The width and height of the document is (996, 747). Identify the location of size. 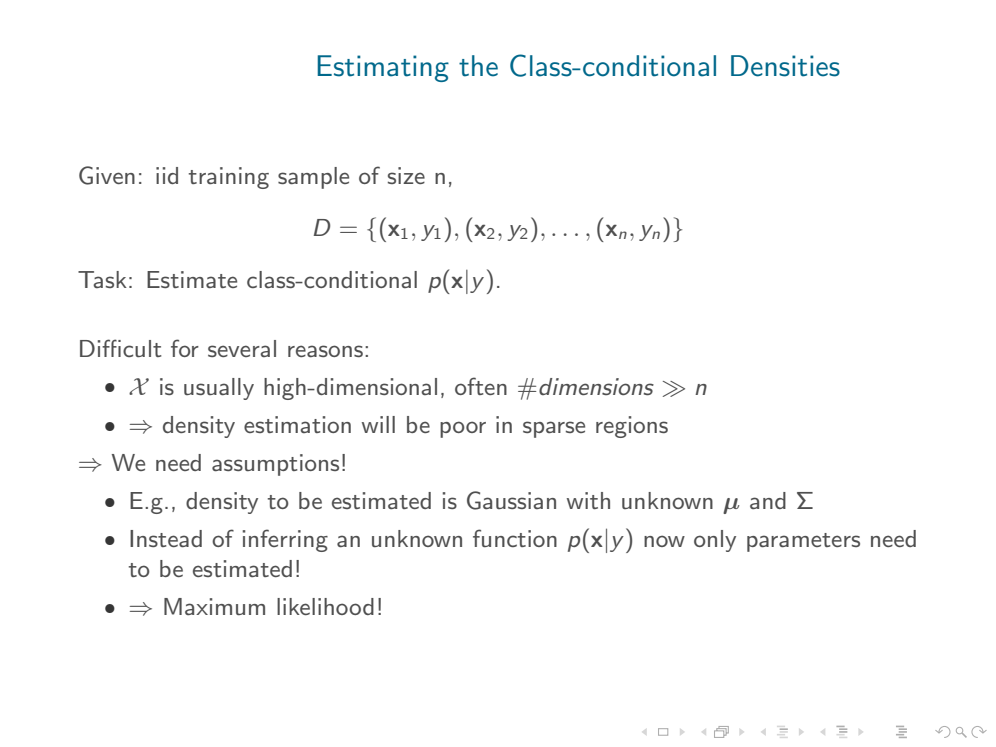
(406, 175).
